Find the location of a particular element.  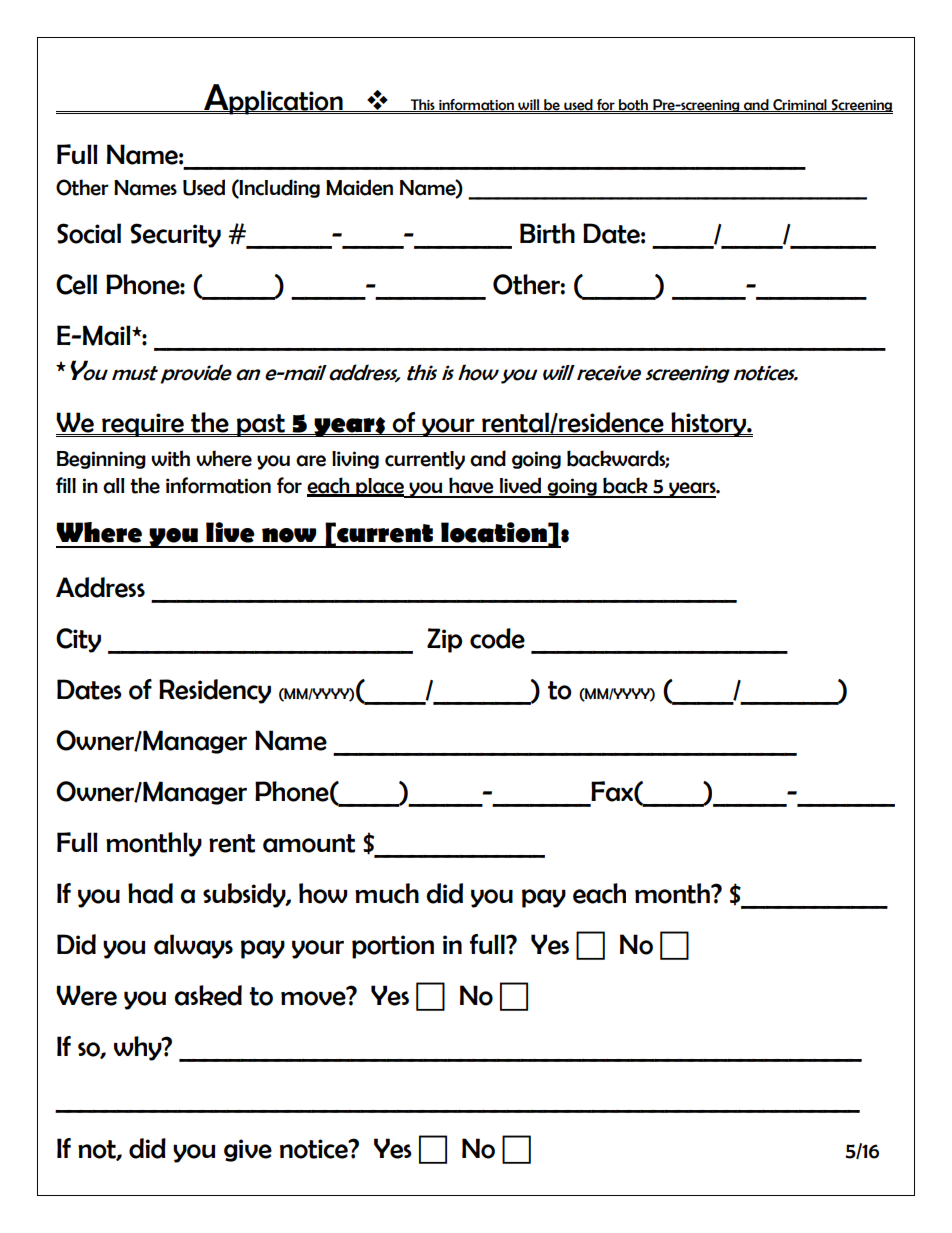

Birth is located at coordinates (547, 233).
